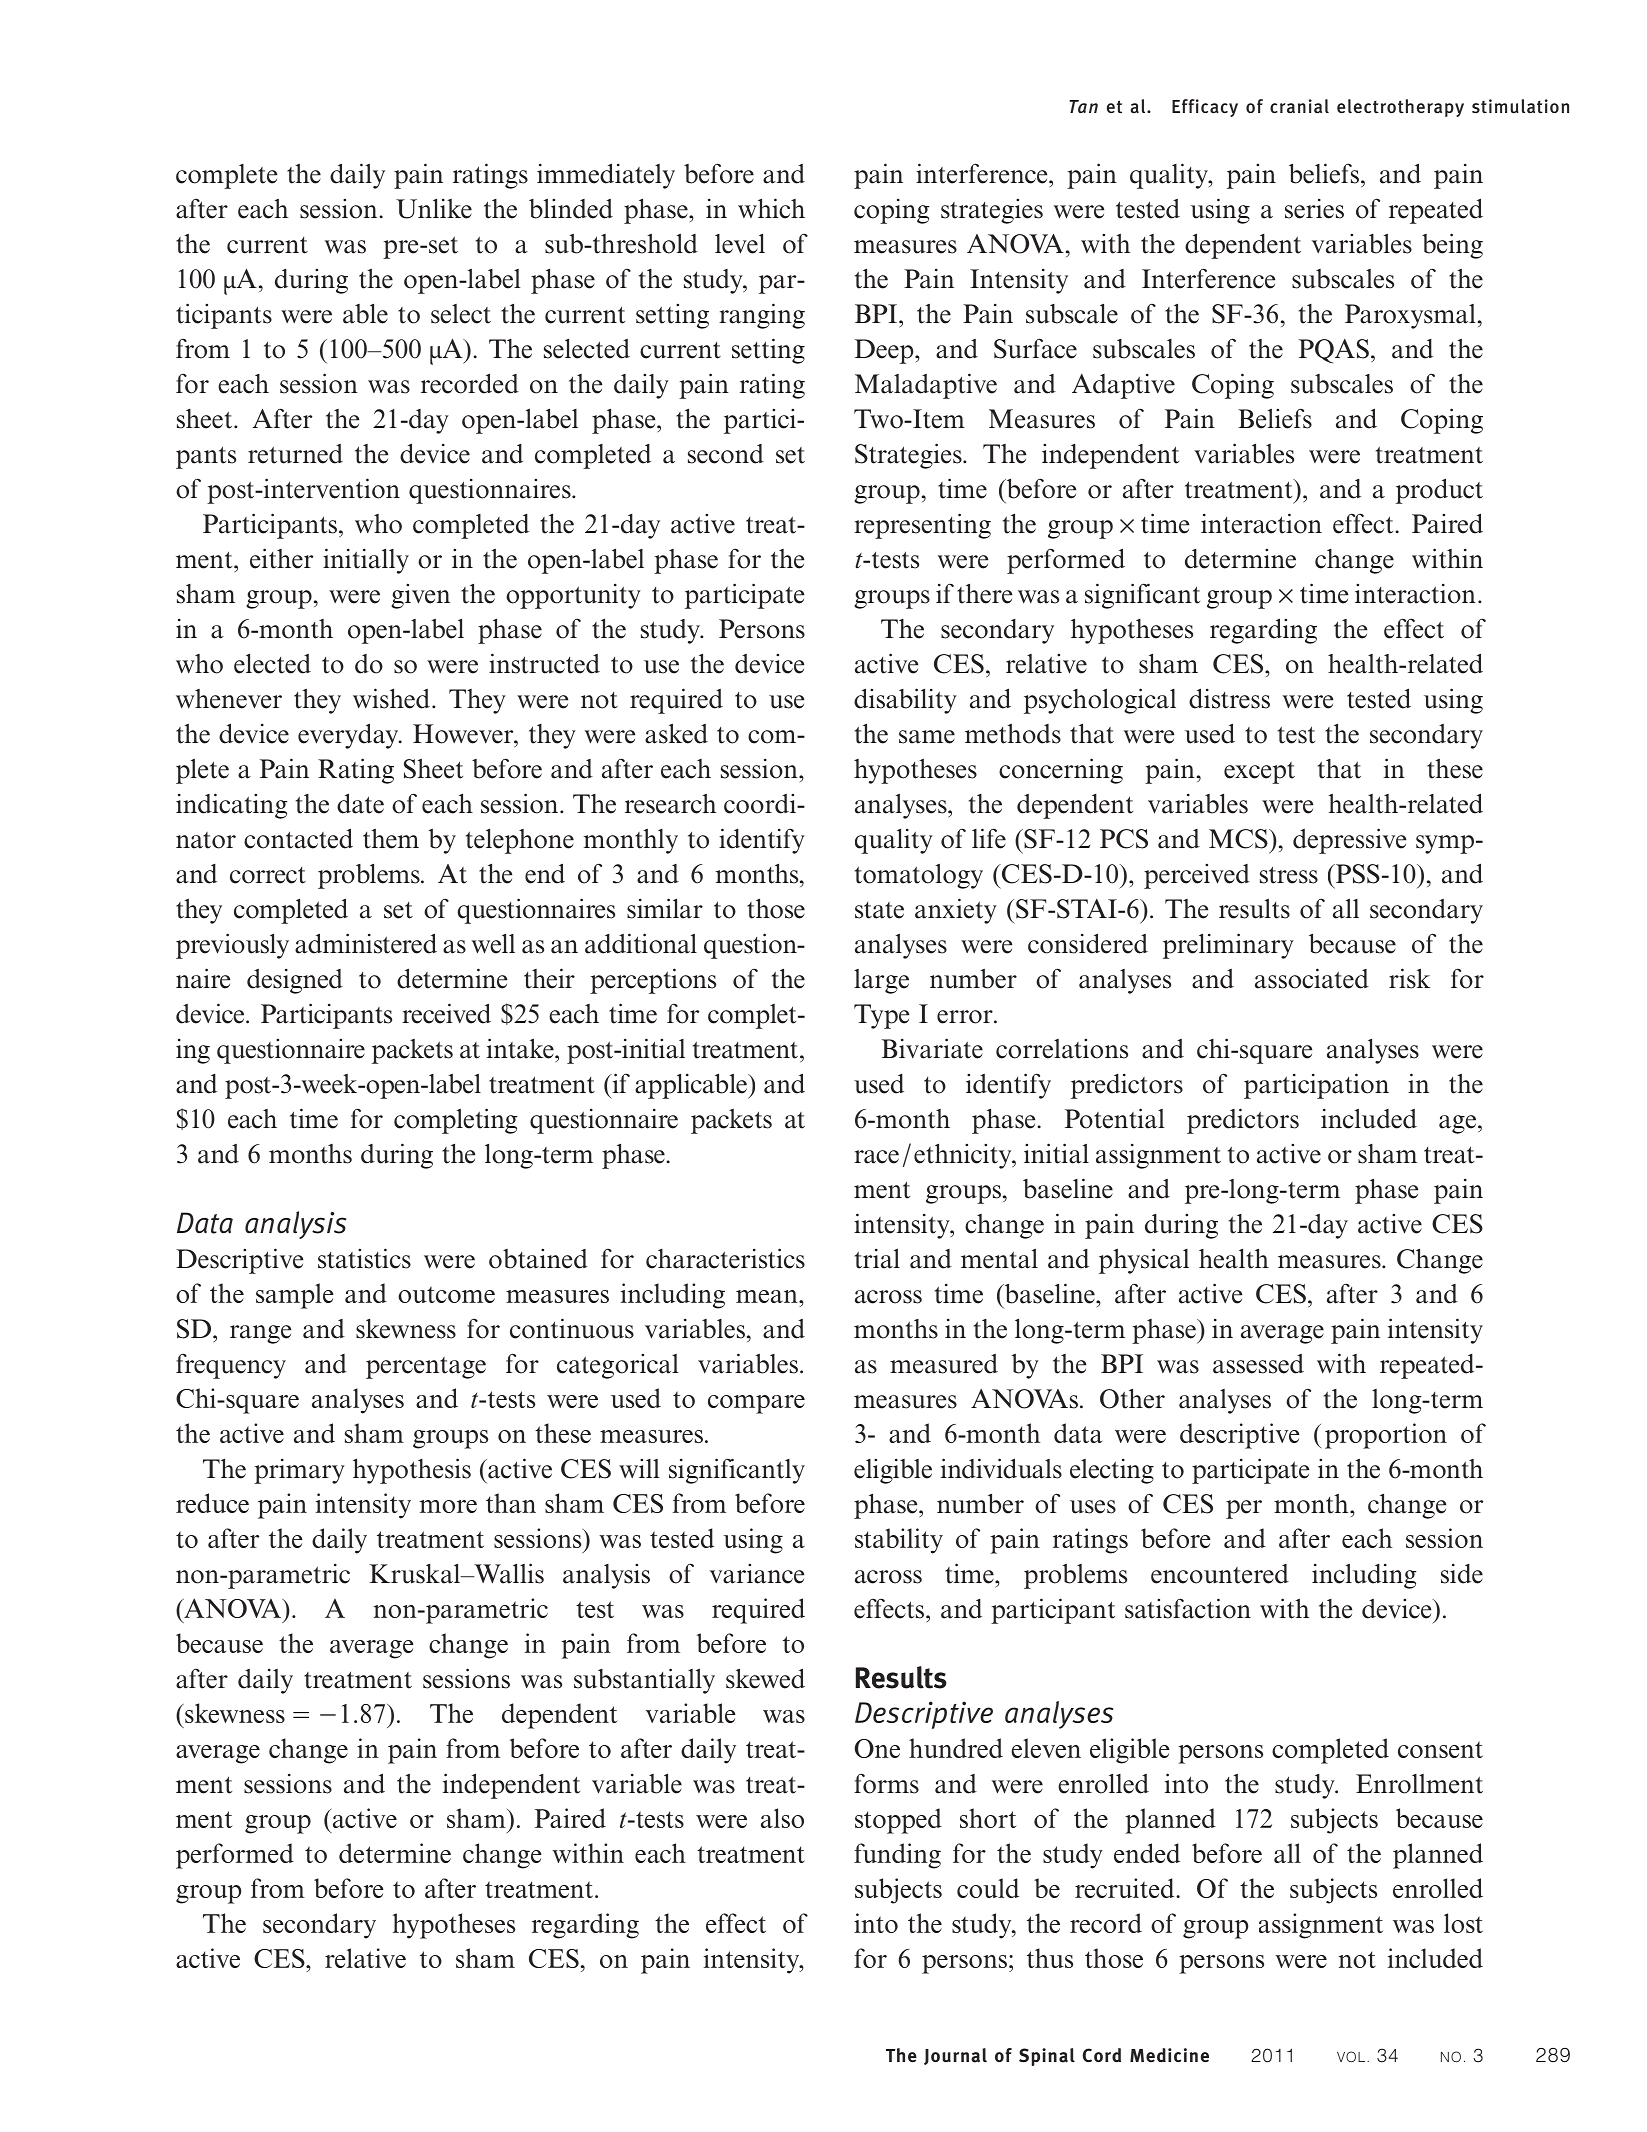 This page has width=1647, height=2132. I want to click on series, so click(1314, 208).
